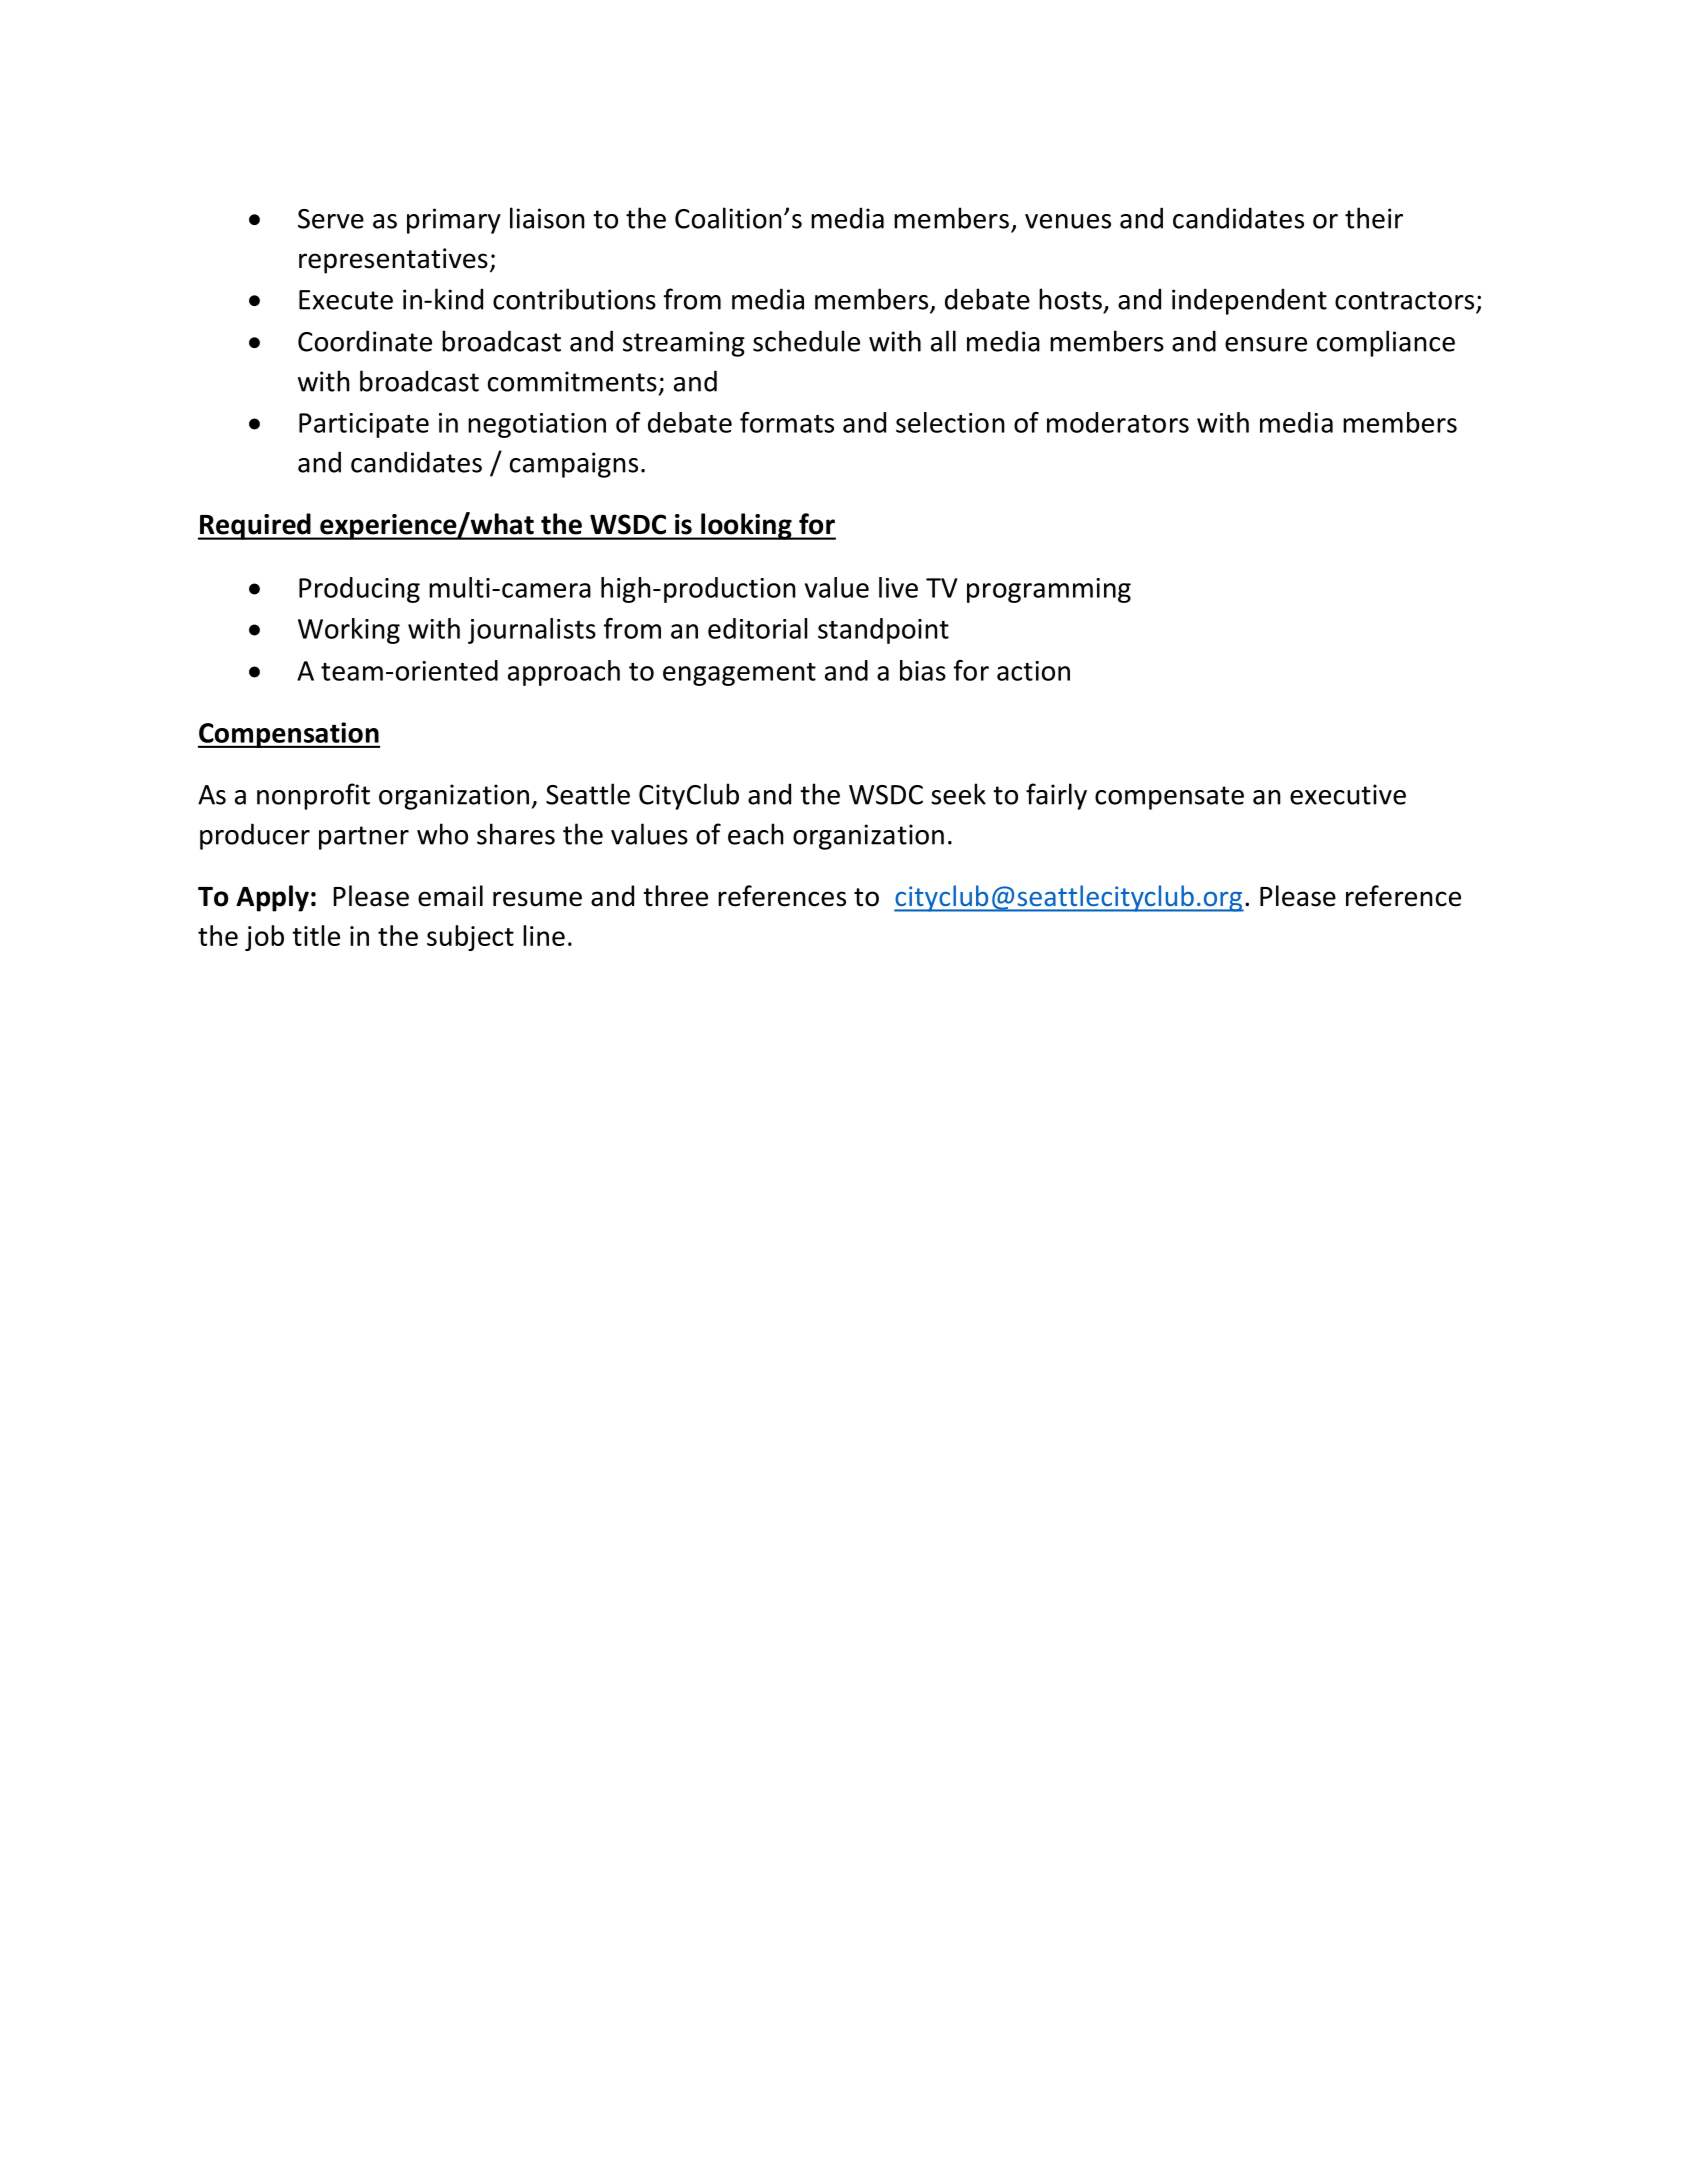 Image resolution: width=1682 pixels, height=2177 pixels. I want to click on executive, so click(1348, 794).
